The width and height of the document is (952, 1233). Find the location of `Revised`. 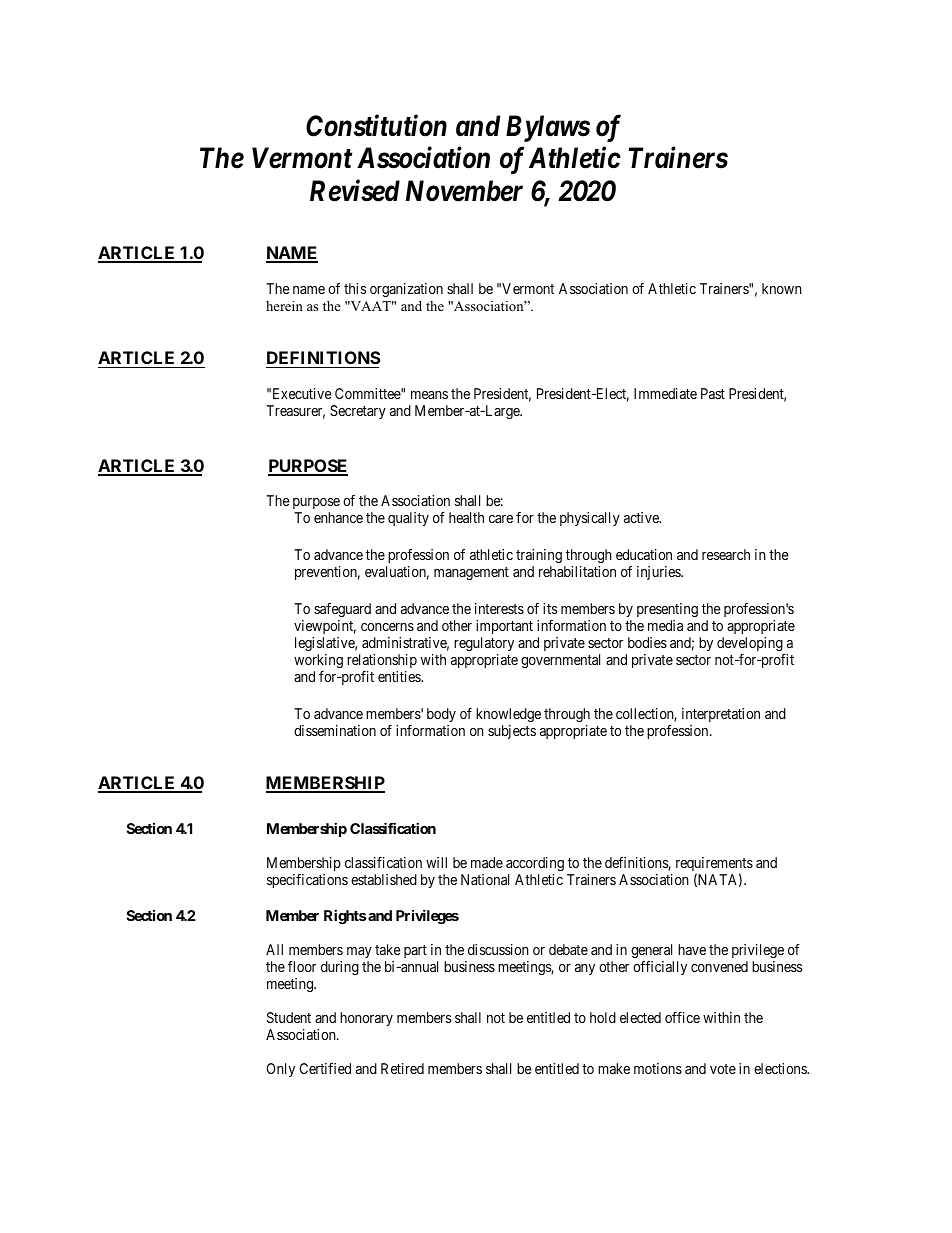

Revised is located at coordinates (355, 190).
